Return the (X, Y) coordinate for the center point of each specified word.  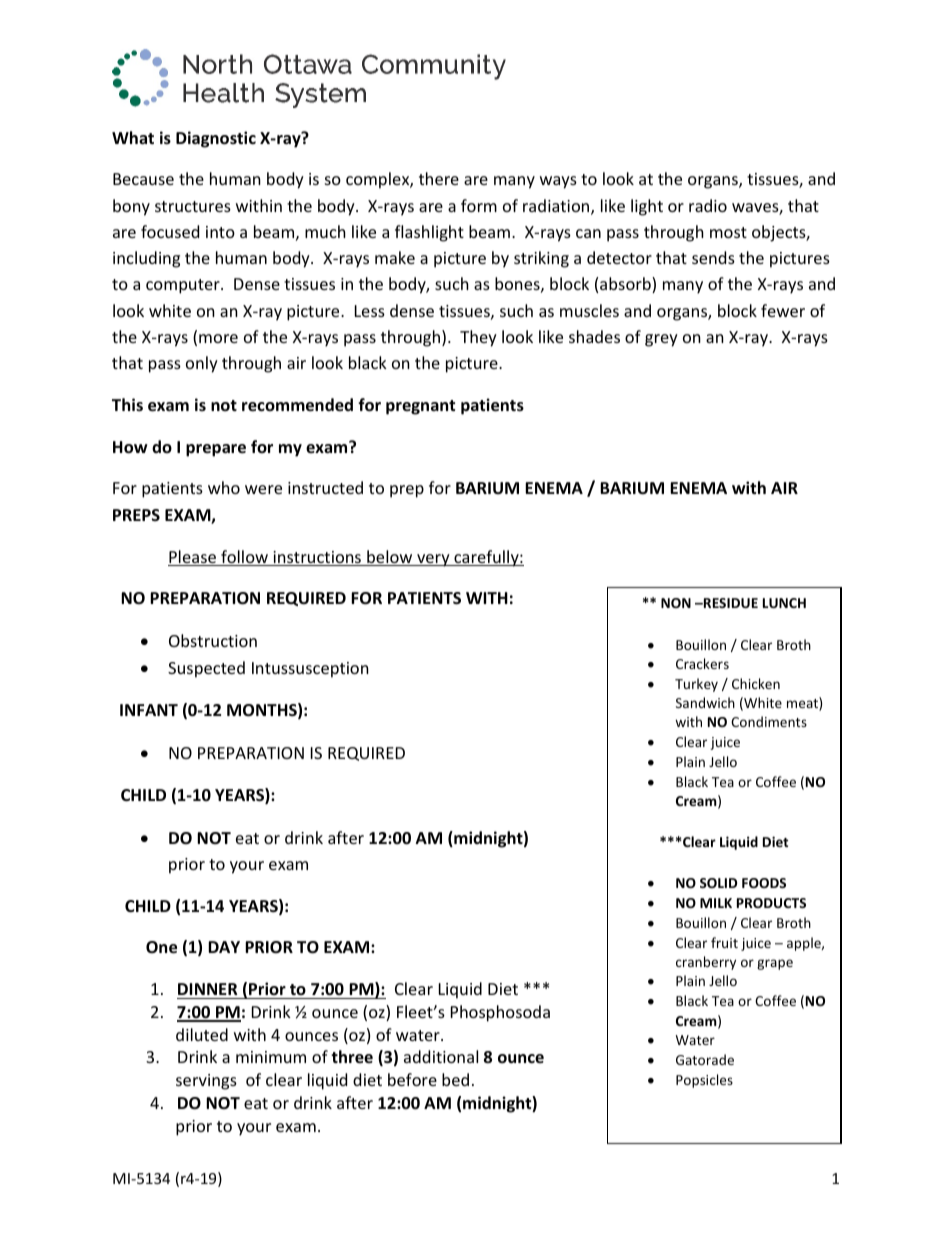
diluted (202, 1034)
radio (708, 205)
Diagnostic (216, 139)
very (433, 560)
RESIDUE (729, 603)
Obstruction (213, 640)
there (439, 178)
